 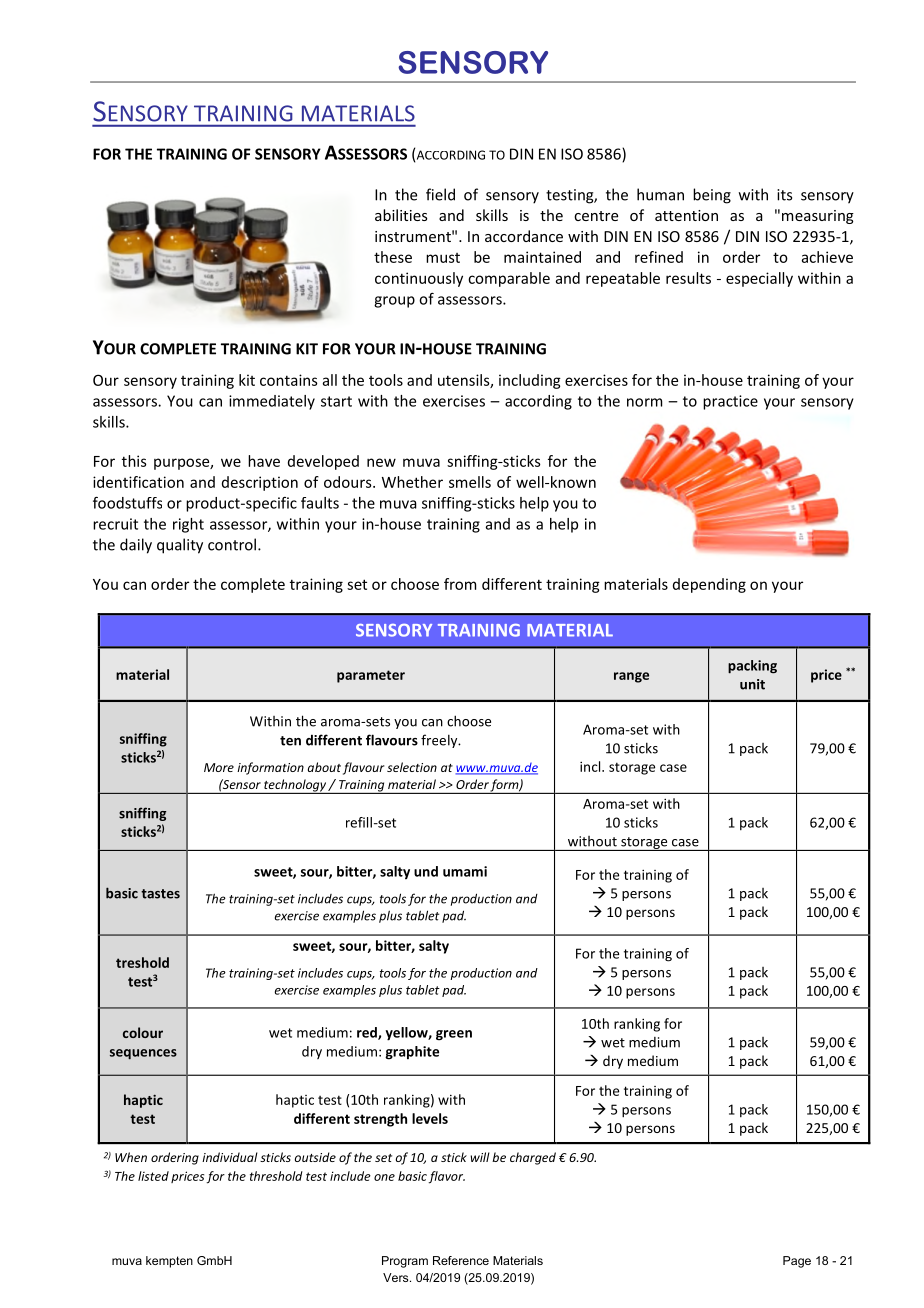 I want to click on selection, so click(x=412, y=767).
